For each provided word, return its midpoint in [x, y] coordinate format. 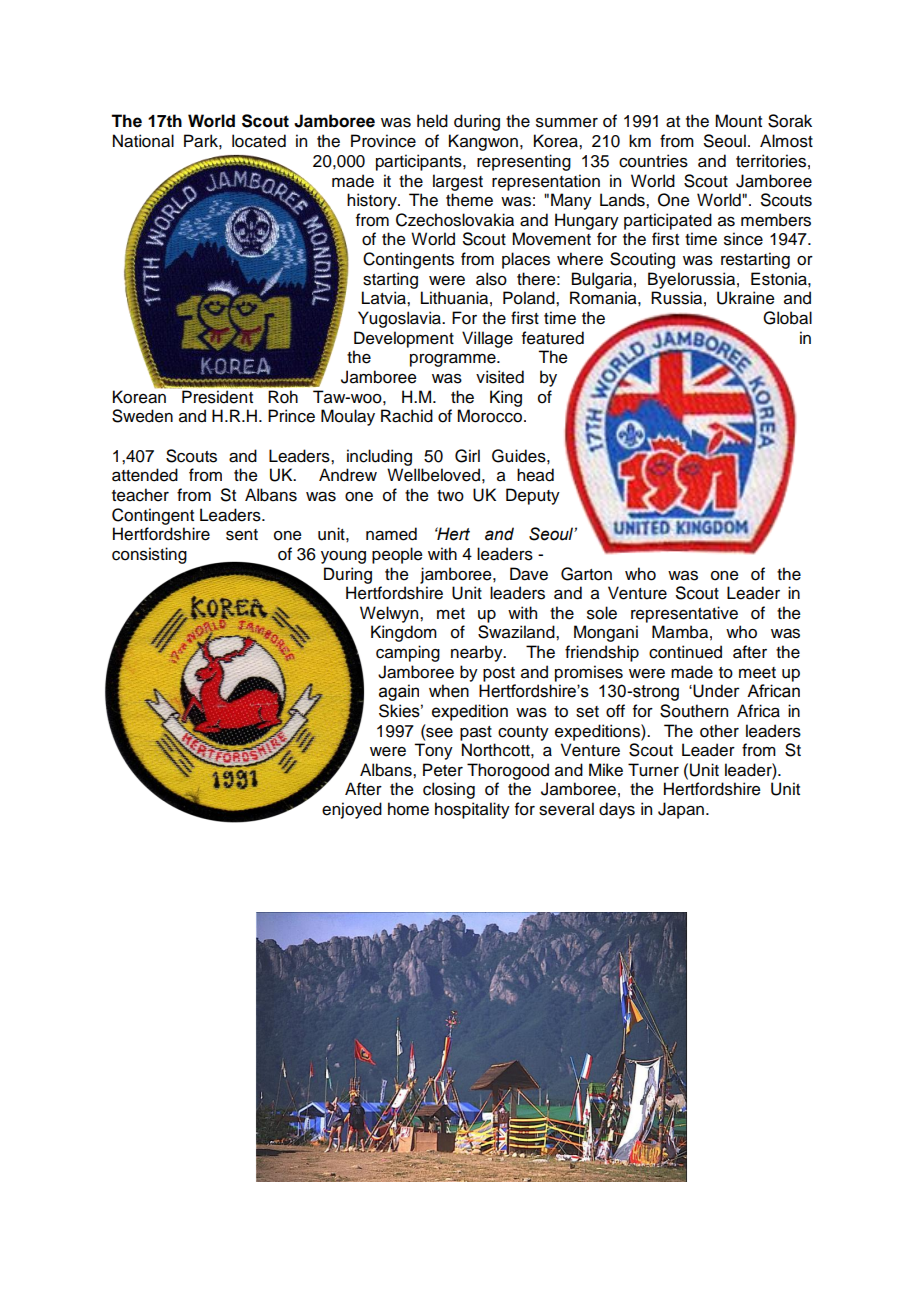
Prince [291, 416]
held [432, 121]
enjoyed [352, 810]
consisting [149, 555]
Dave [529, 574]
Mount [738, 121]
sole [602, 613]
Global [787, 318]
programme [454, 360]
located [259, 141]
